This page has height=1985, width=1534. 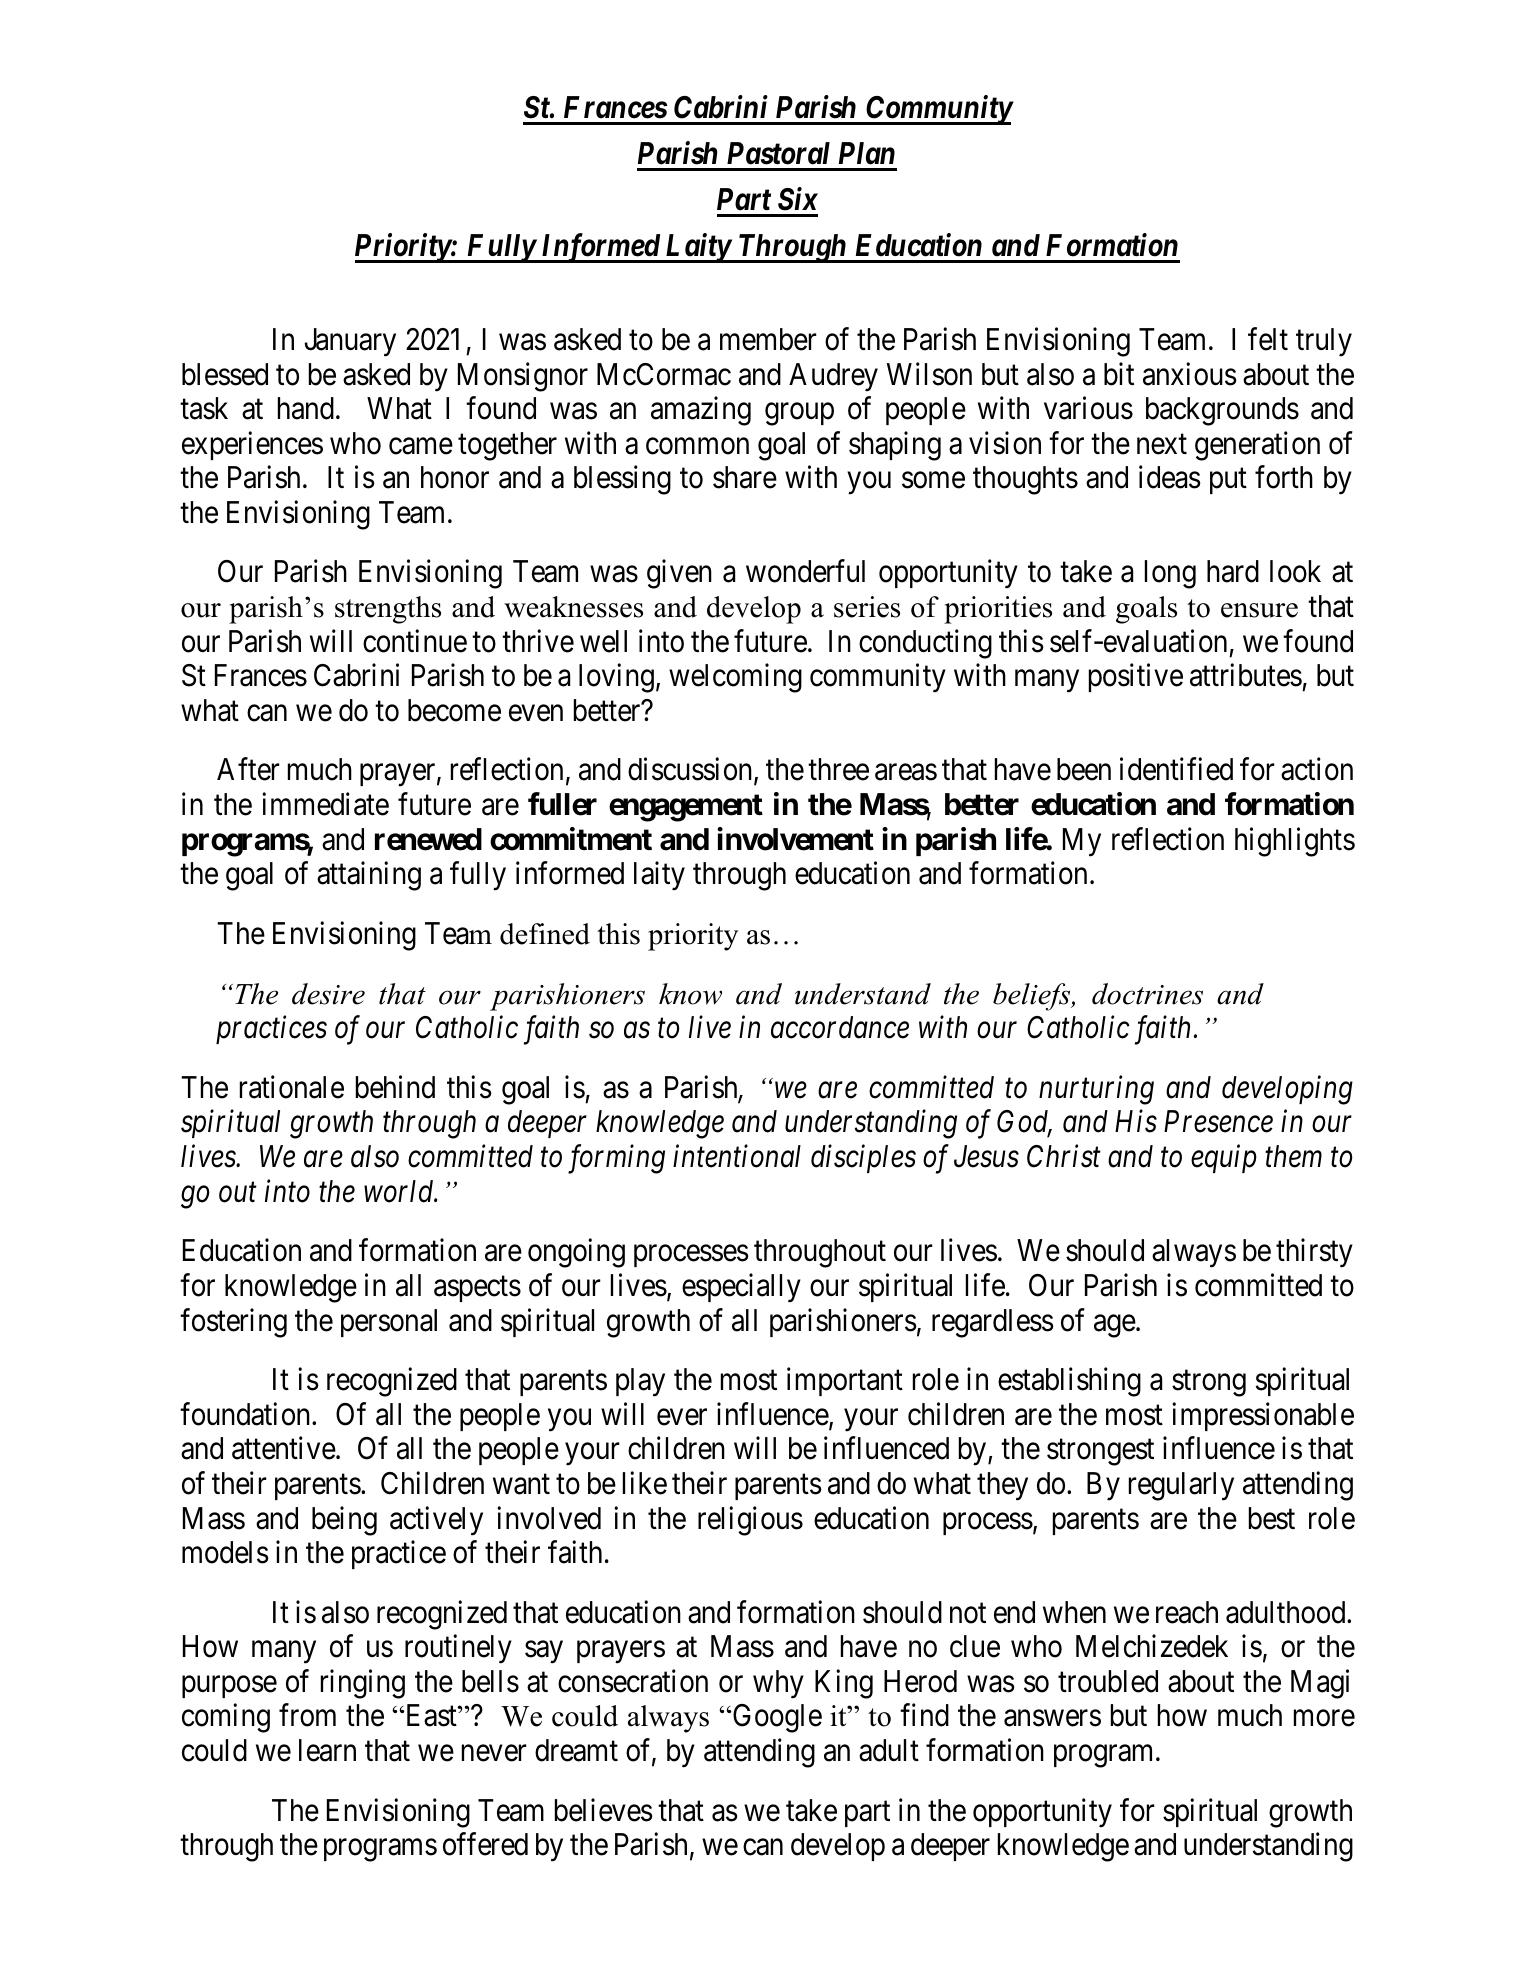 I want to click on learn, so click(x=327, y=1750).
